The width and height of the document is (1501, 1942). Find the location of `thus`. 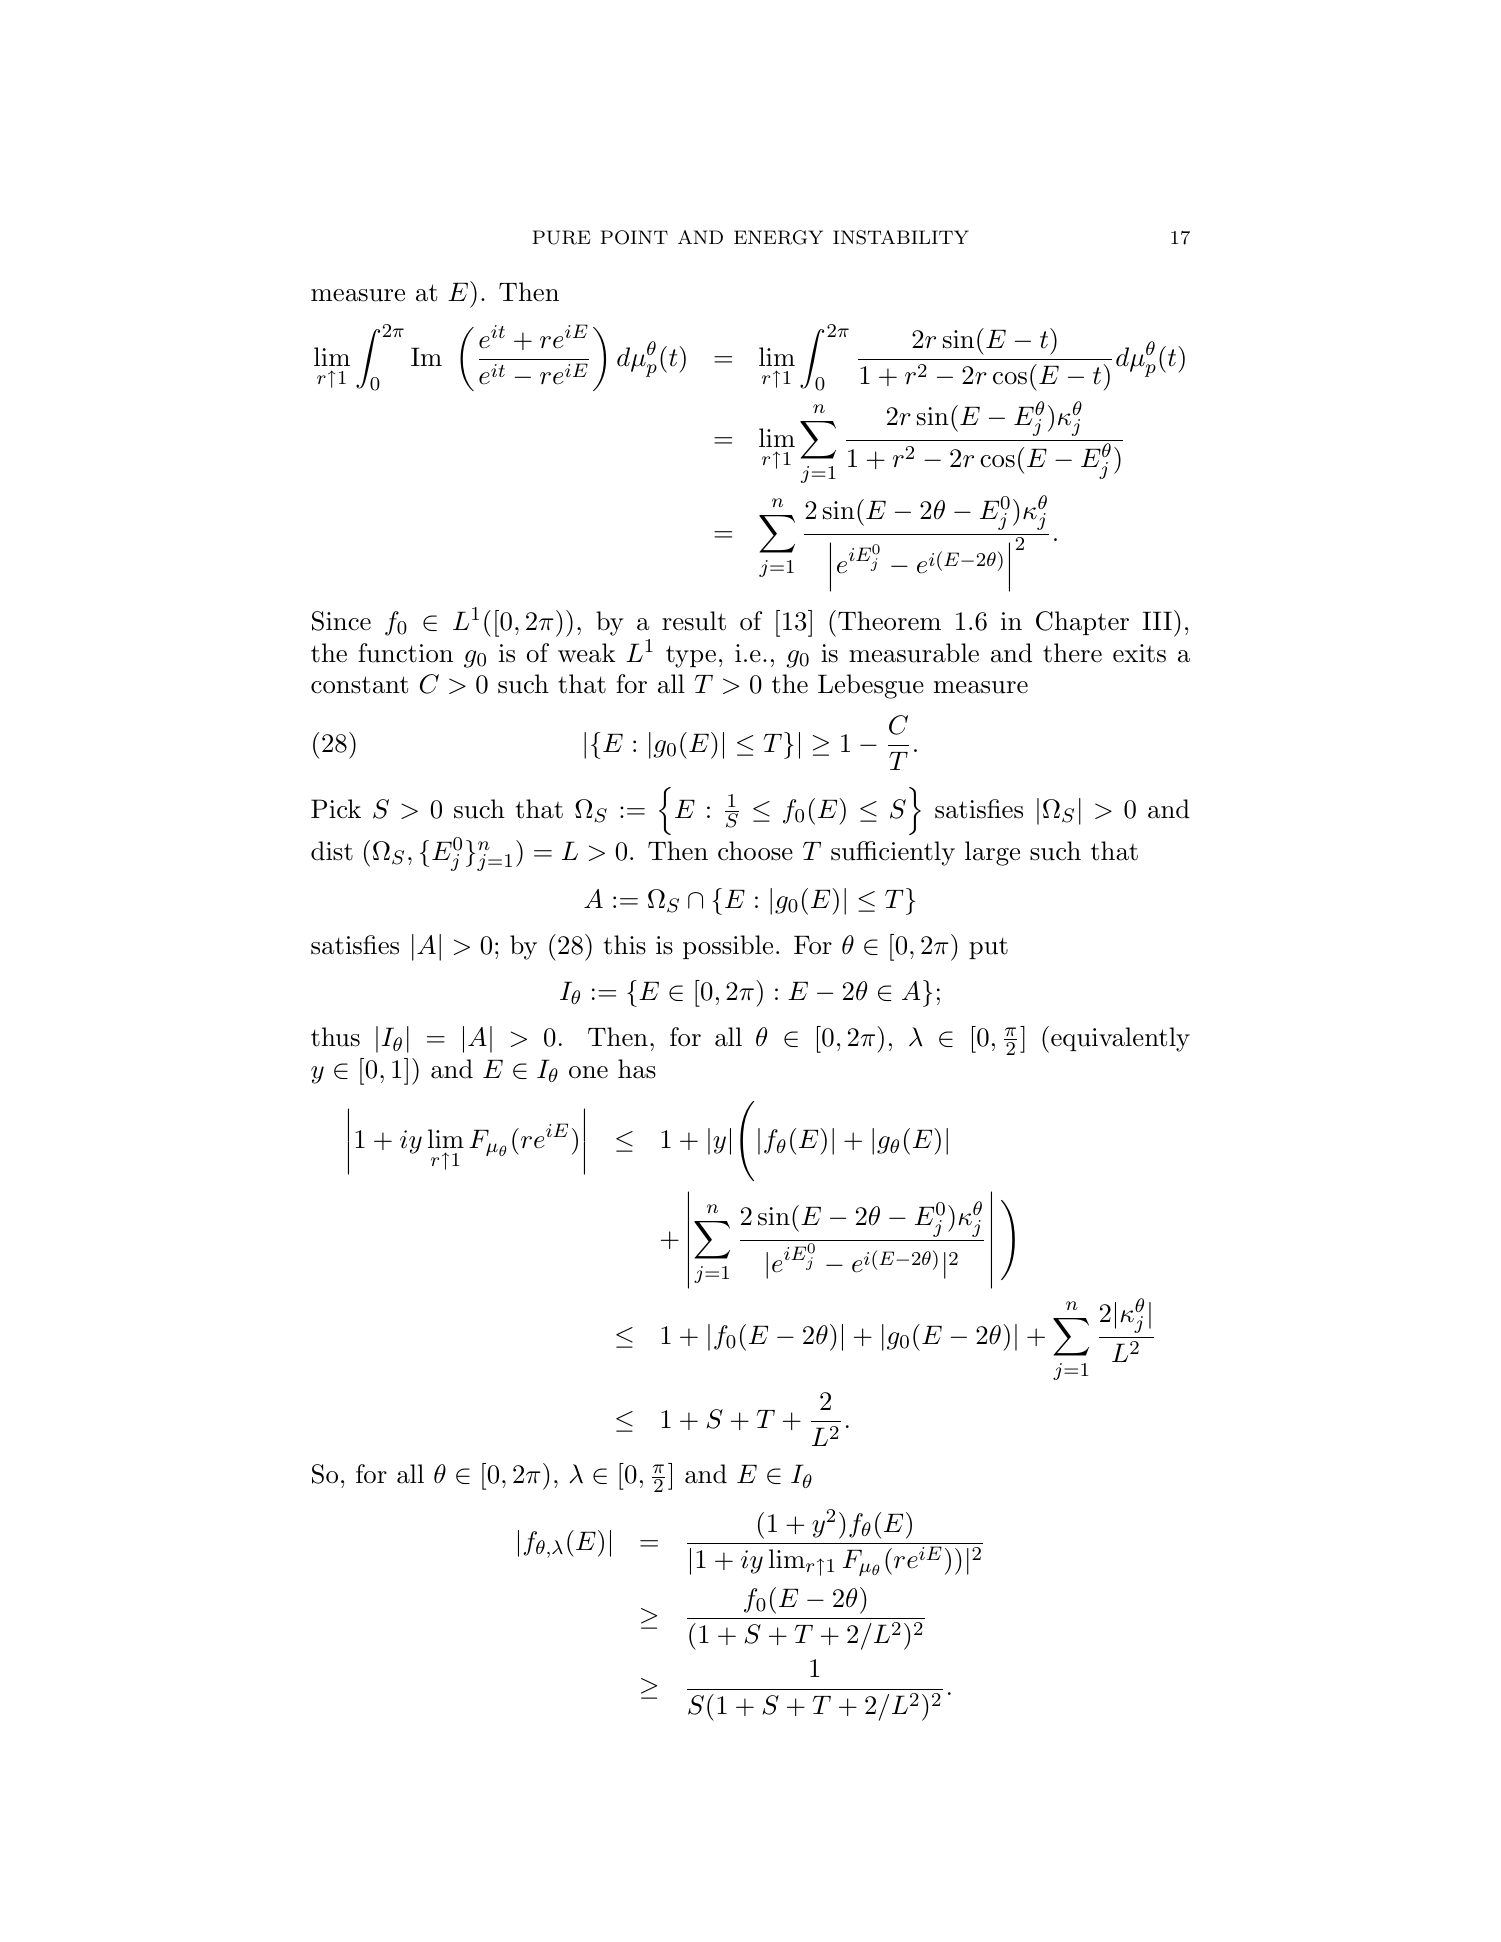

thus is located at coordinates (335, 1037).
